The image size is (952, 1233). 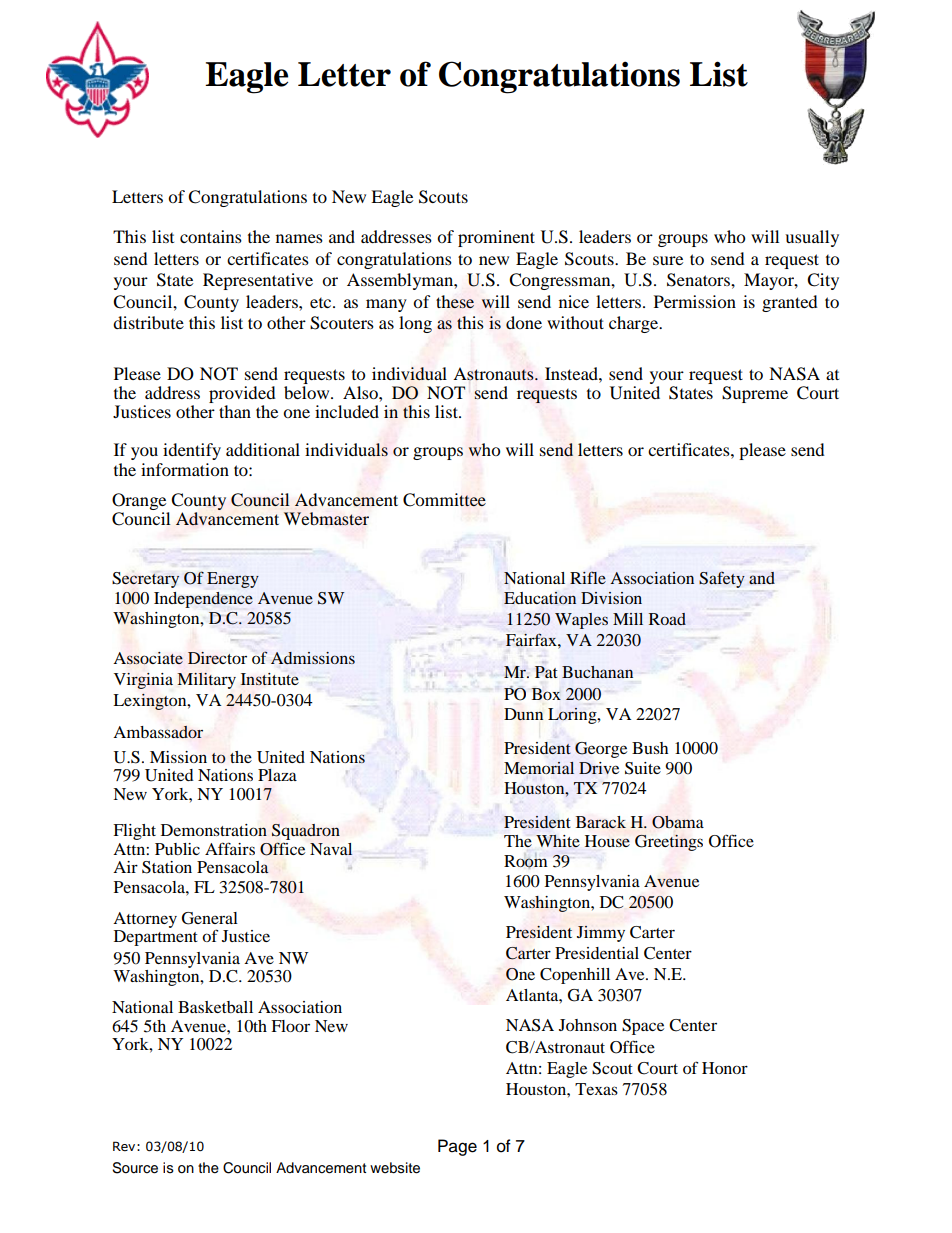 What do you see at coordinates (678, 822) in the screenshot?
I see `Obama` at bounding box center [678, 822].
